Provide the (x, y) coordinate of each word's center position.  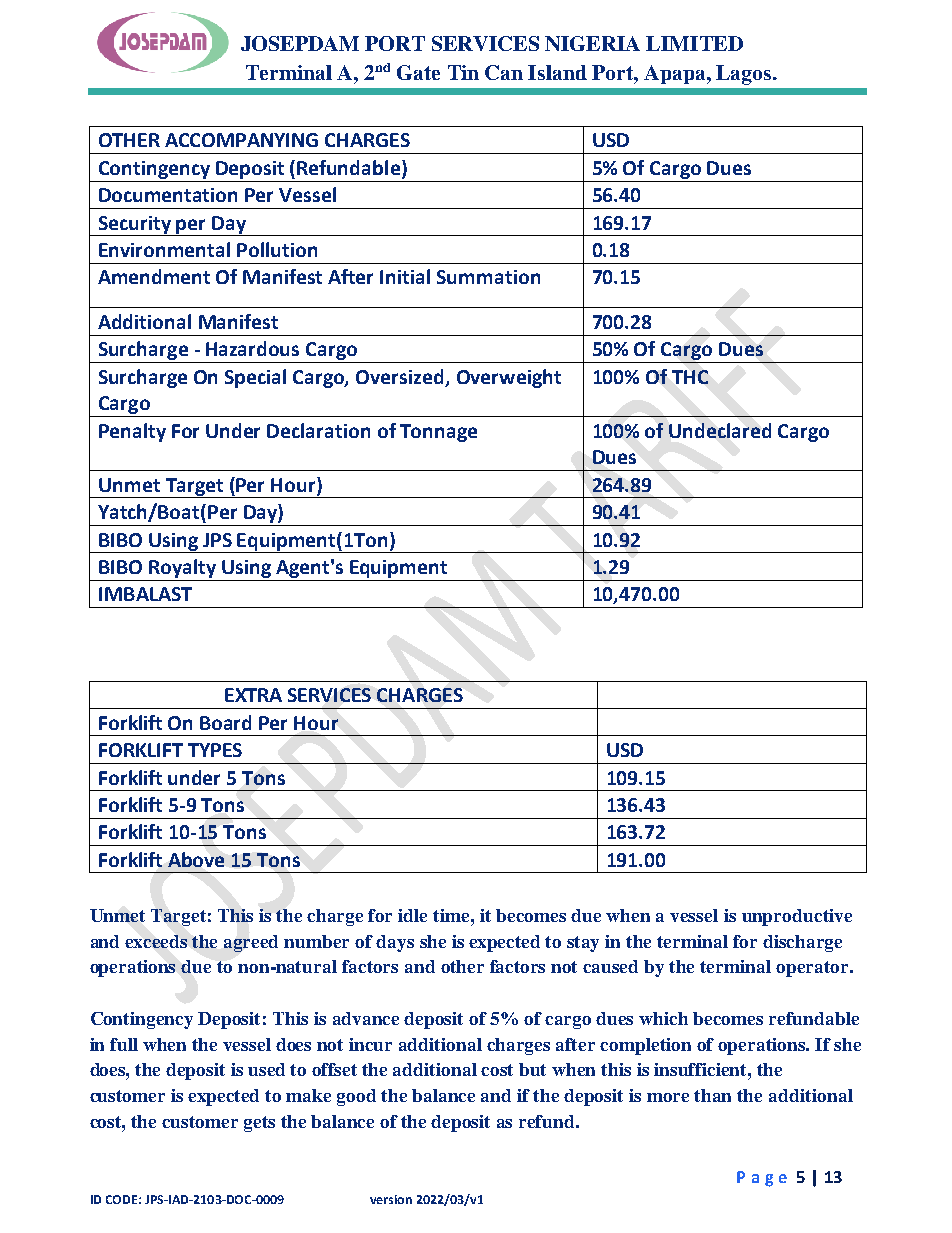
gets (259, 1124)
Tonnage (438, 433)
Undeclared (720, 430)
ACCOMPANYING (241, 140)
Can (504, 72)
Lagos (745, 75)
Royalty (182, 568)
